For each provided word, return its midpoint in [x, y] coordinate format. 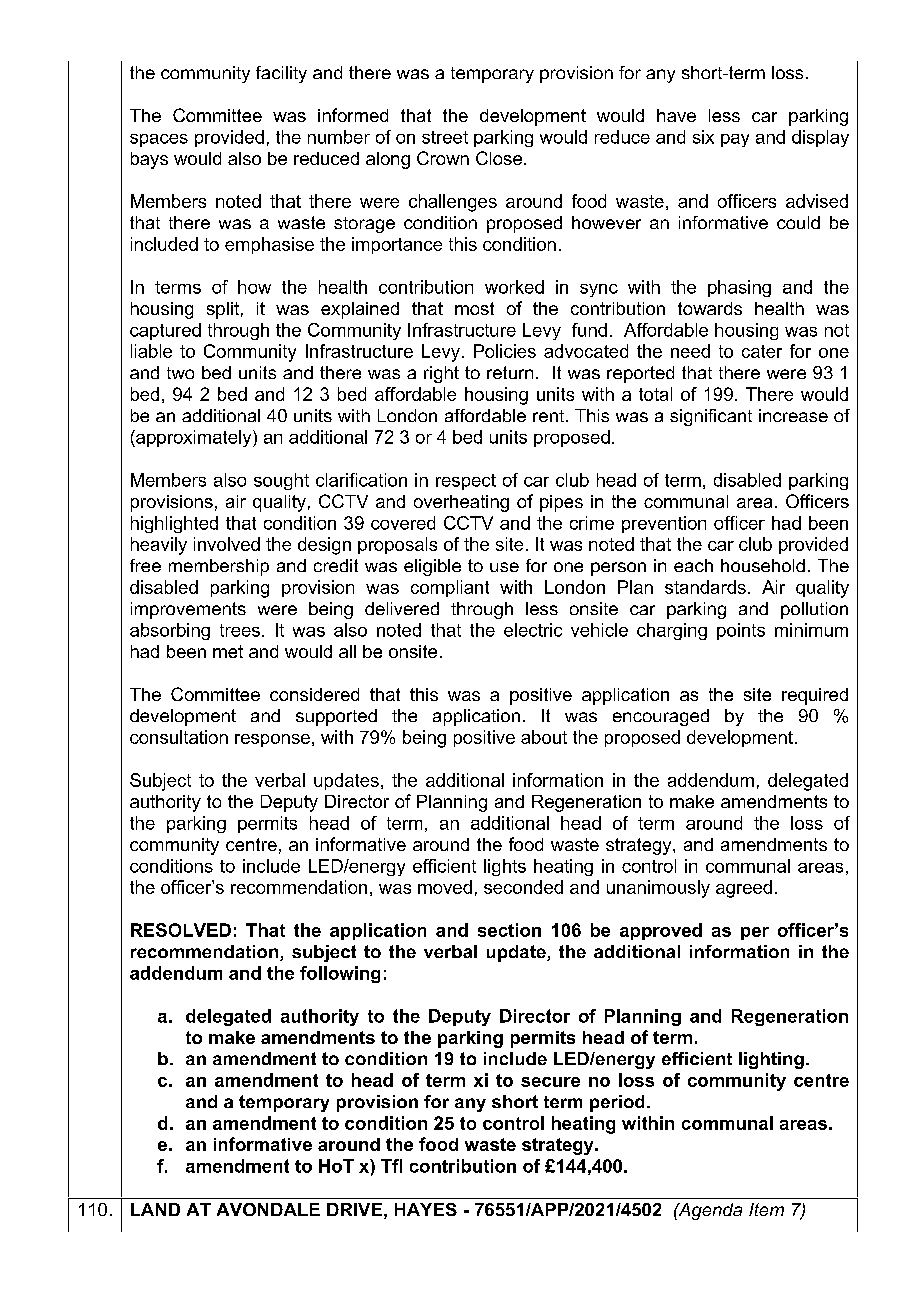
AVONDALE [268, 1209]
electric [533, 630]
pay [735, 140]
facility [281, 74]
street [445, 137]
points [741, 631]
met [228, 651]
